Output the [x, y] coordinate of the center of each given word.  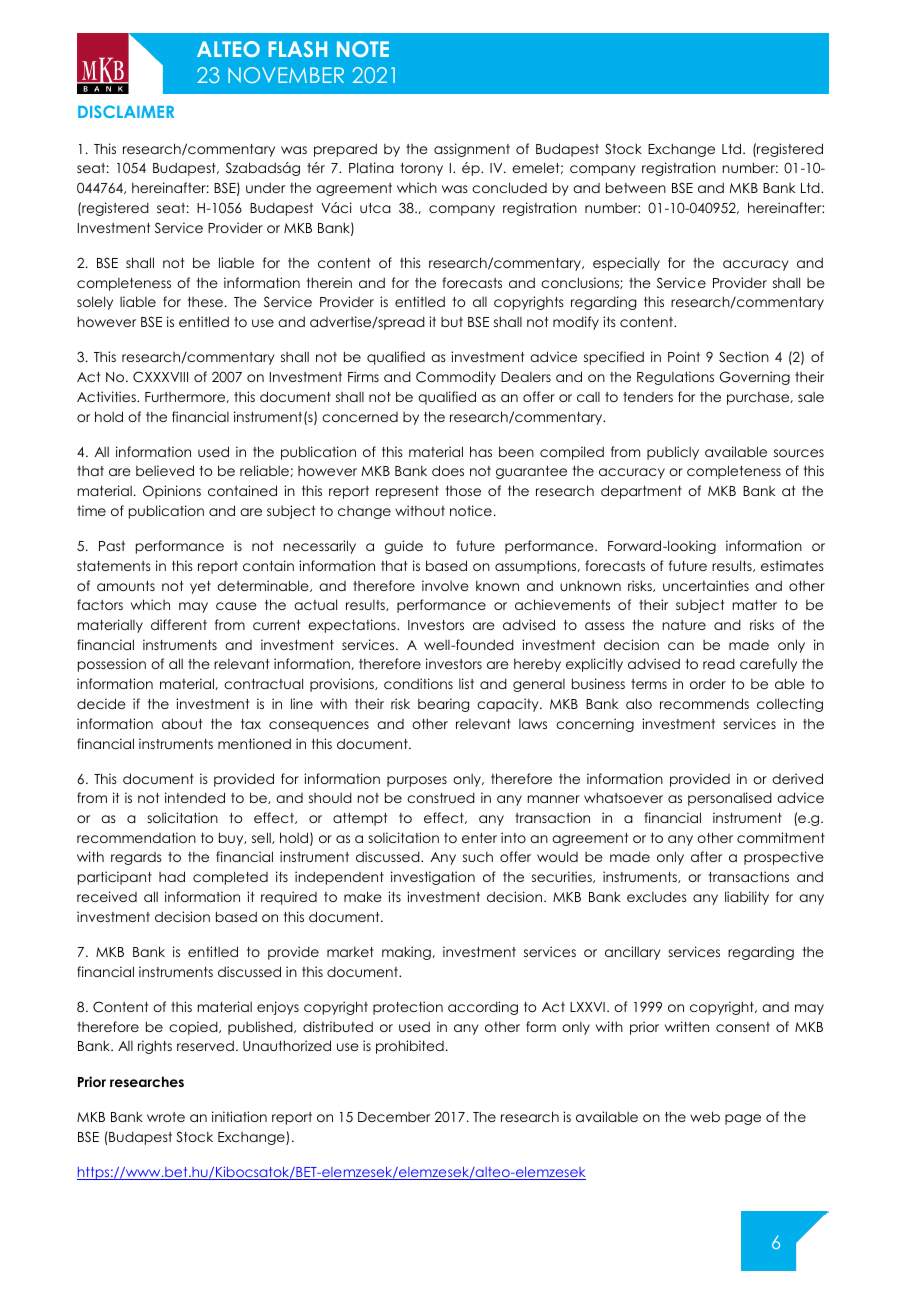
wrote [166, 1117]
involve [445, 585]
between [636, 187]
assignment [472, 150]
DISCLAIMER [126, 111]
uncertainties [706, 585]
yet [200, 587]
